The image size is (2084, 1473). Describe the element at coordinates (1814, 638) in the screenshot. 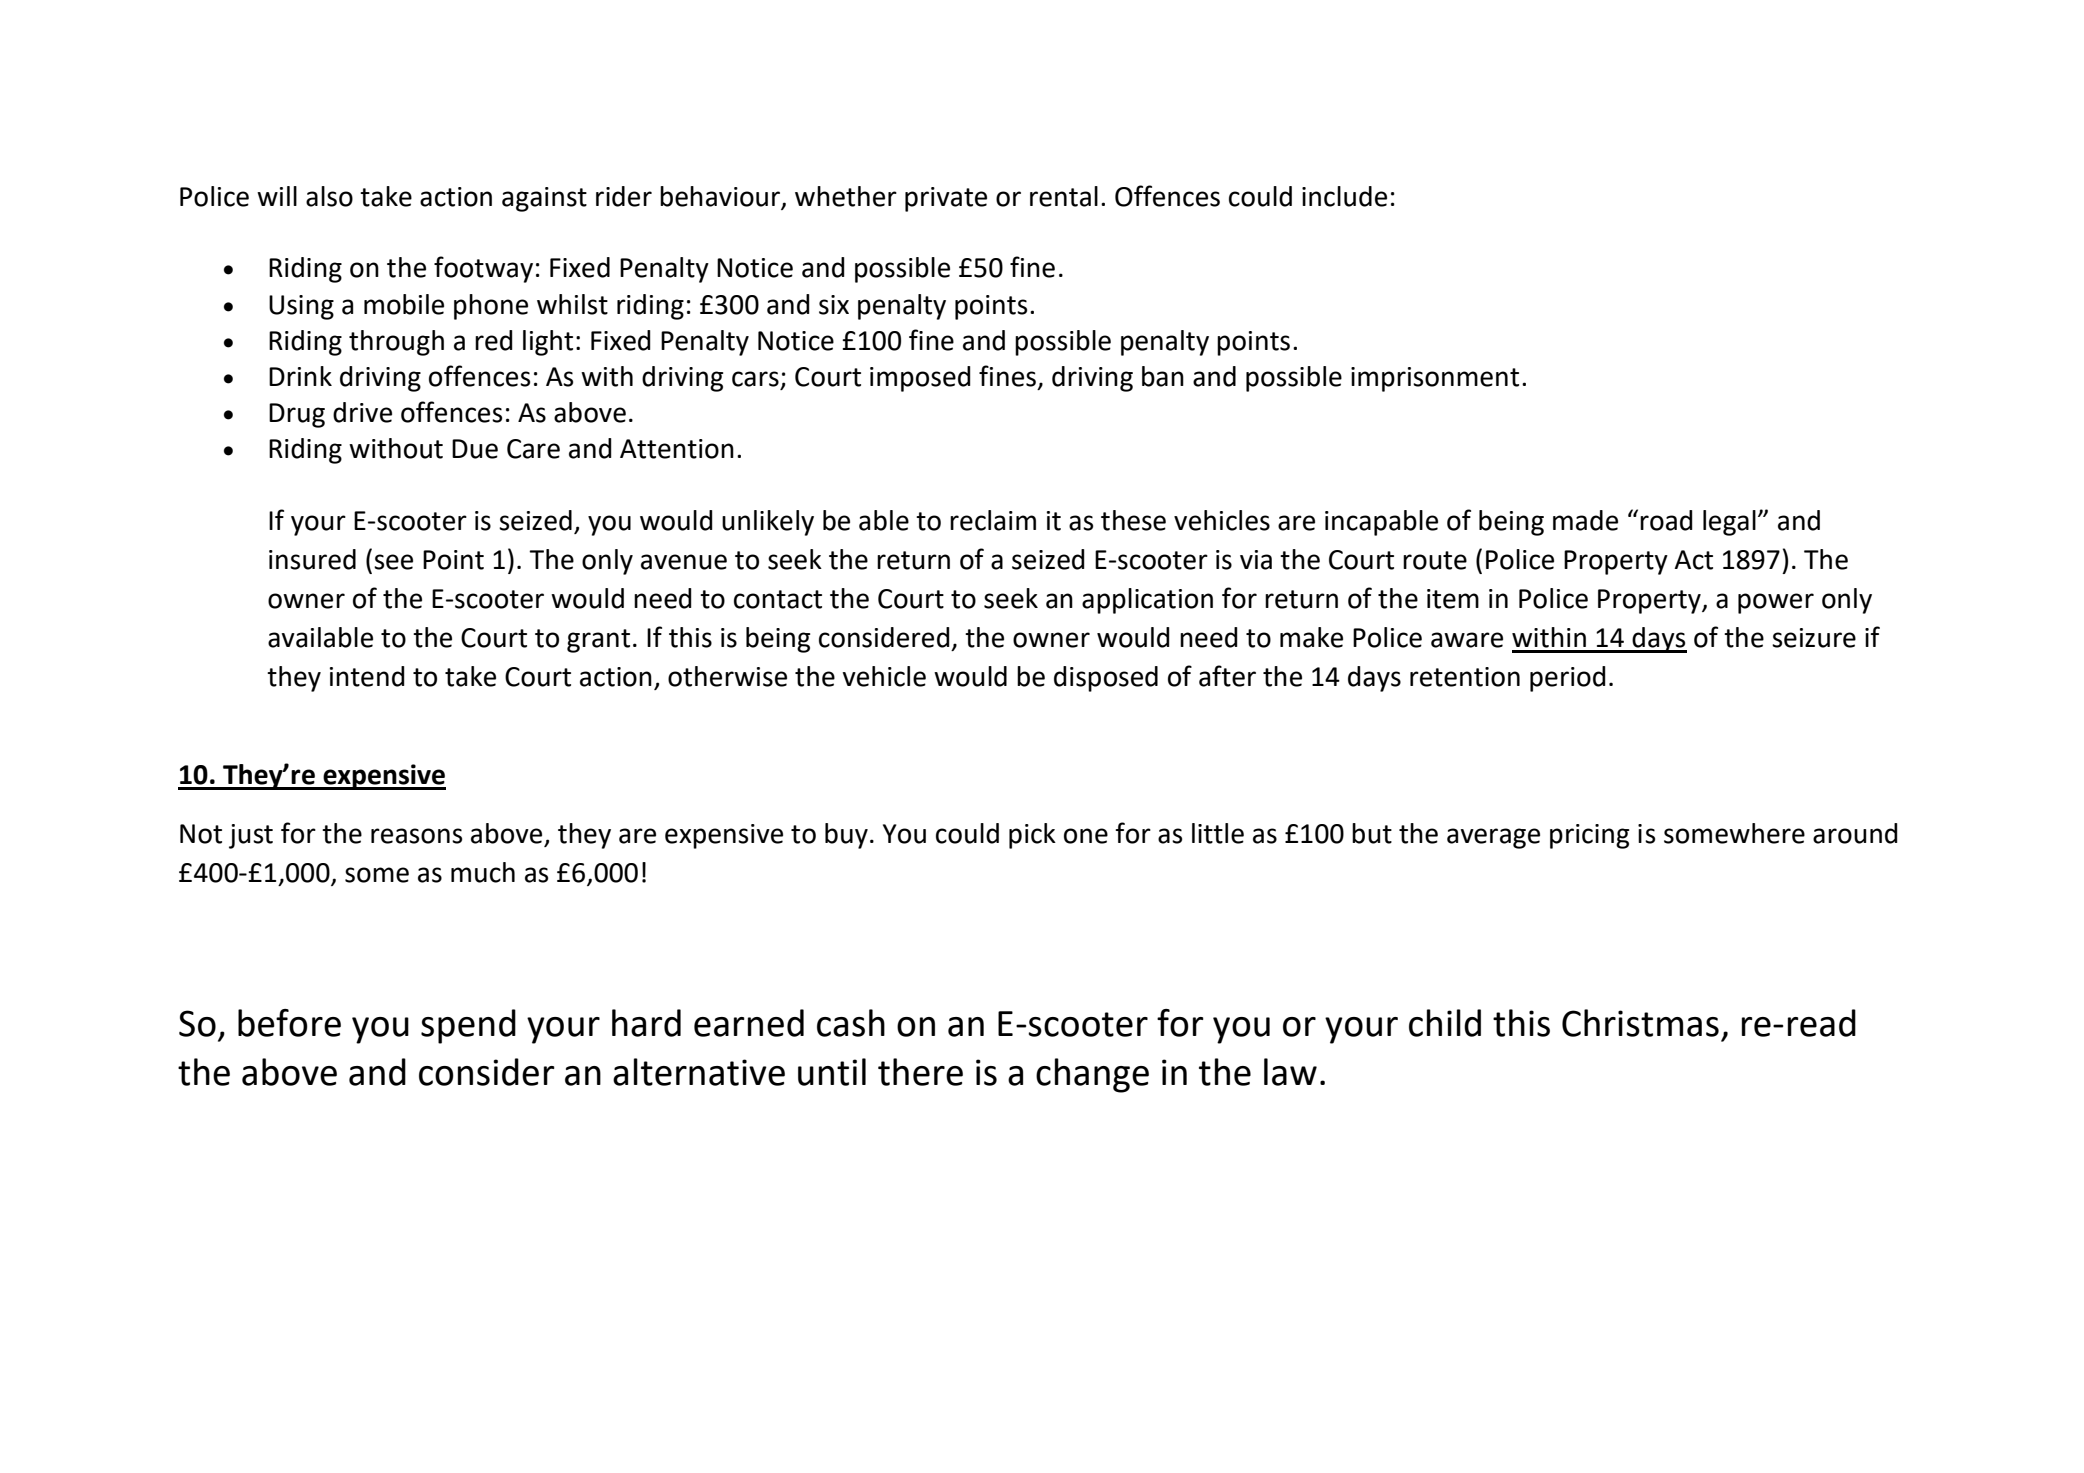

I see `seizure` at that location.
